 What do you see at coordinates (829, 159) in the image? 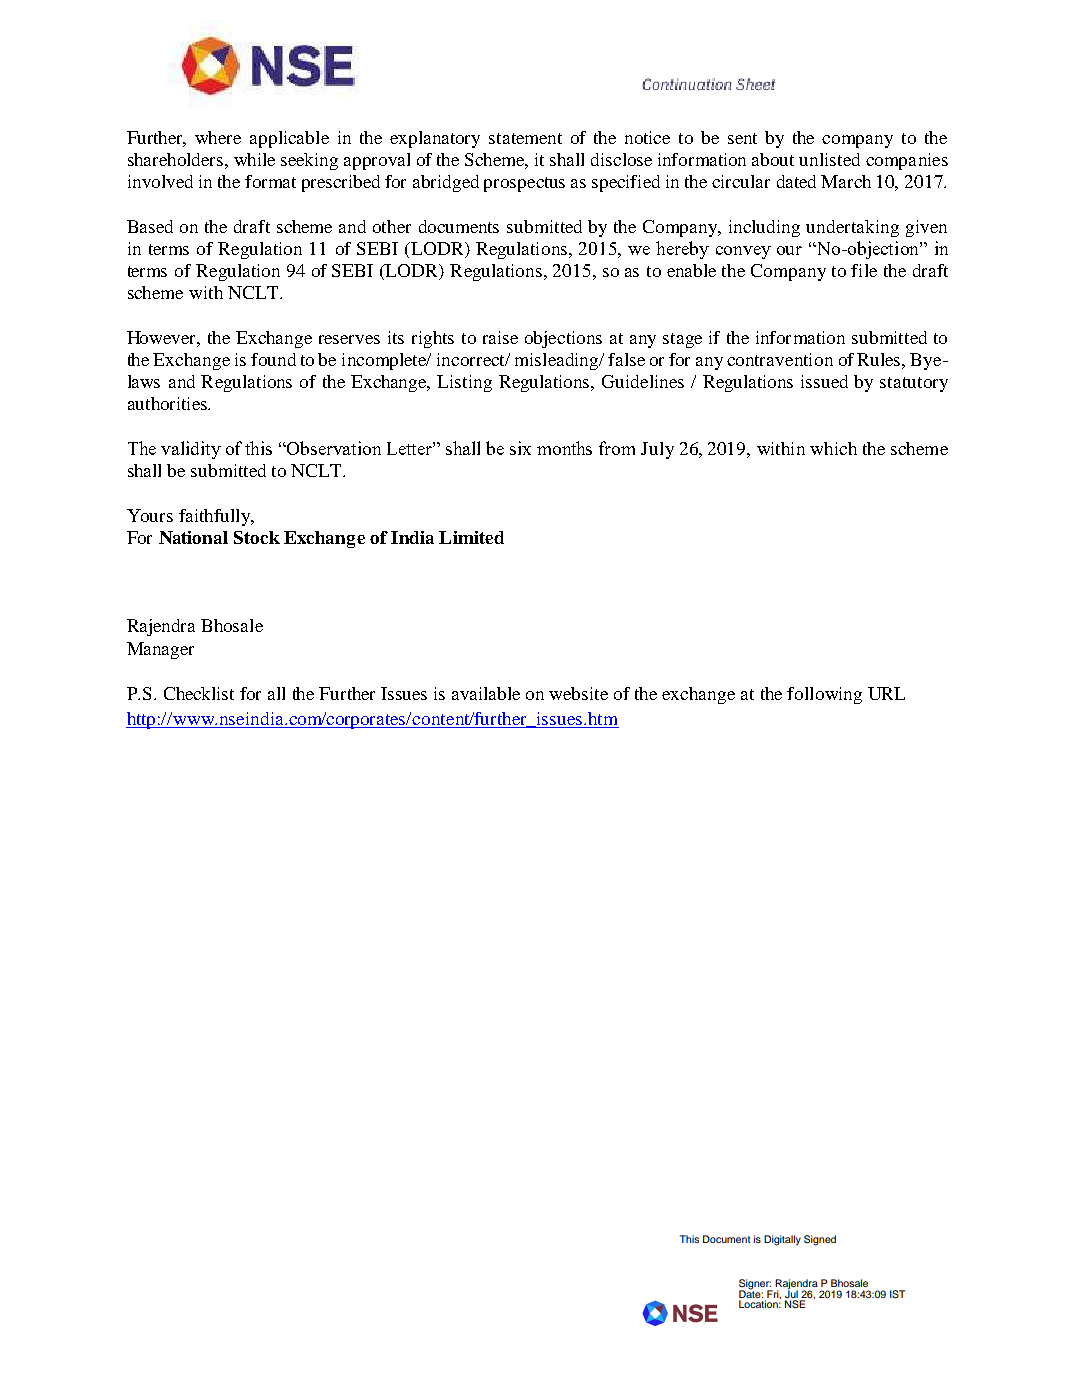
I see `unlisted` at bounding box center [829, 159].
